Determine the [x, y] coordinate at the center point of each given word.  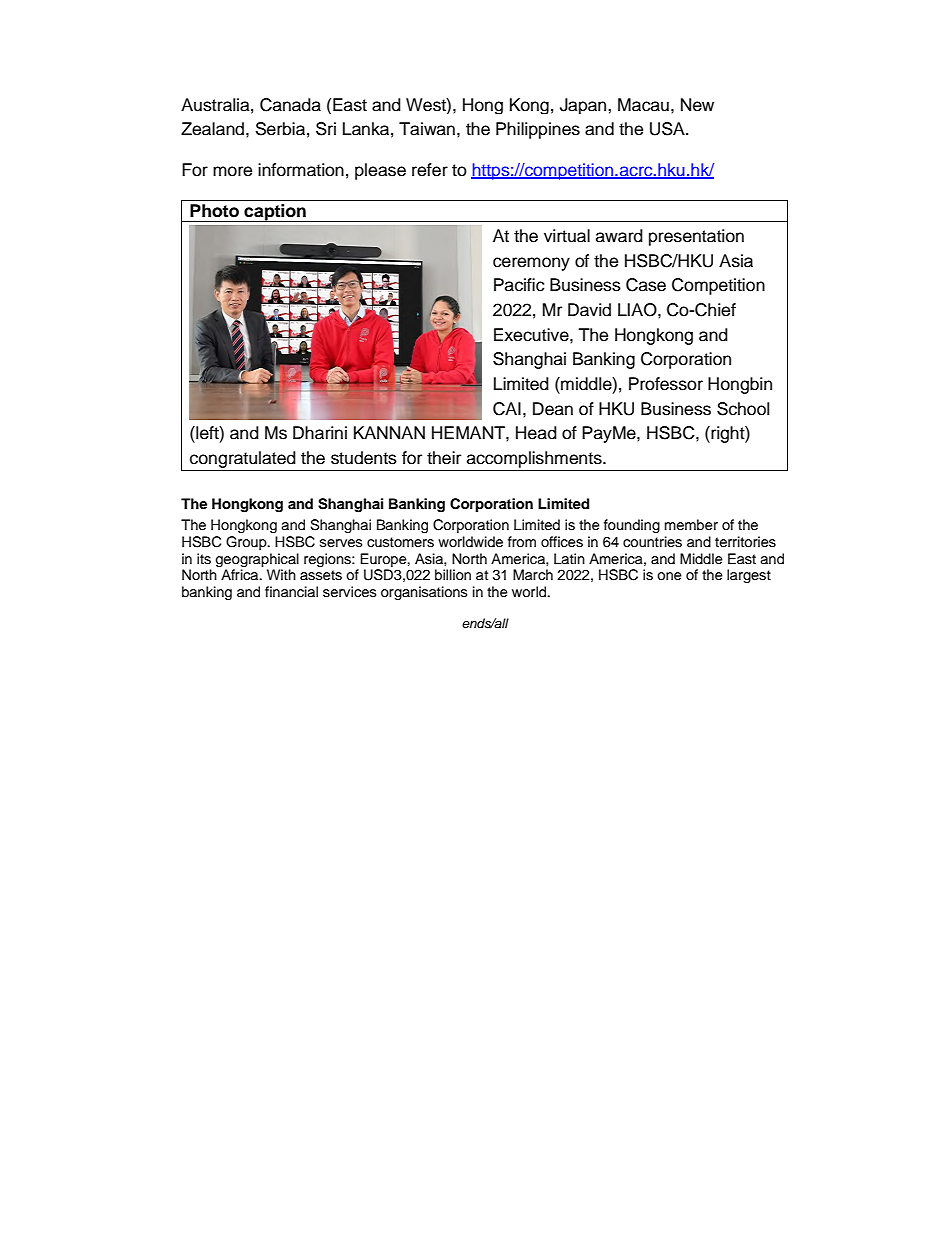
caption [275, 213]
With [281, 574]
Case [646, 285]
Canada [290, 105]
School [743, 409]
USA [668, 129]
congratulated [243, 459]
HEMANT [469, 432]
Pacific [519, 285]
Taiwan [427, 129]
